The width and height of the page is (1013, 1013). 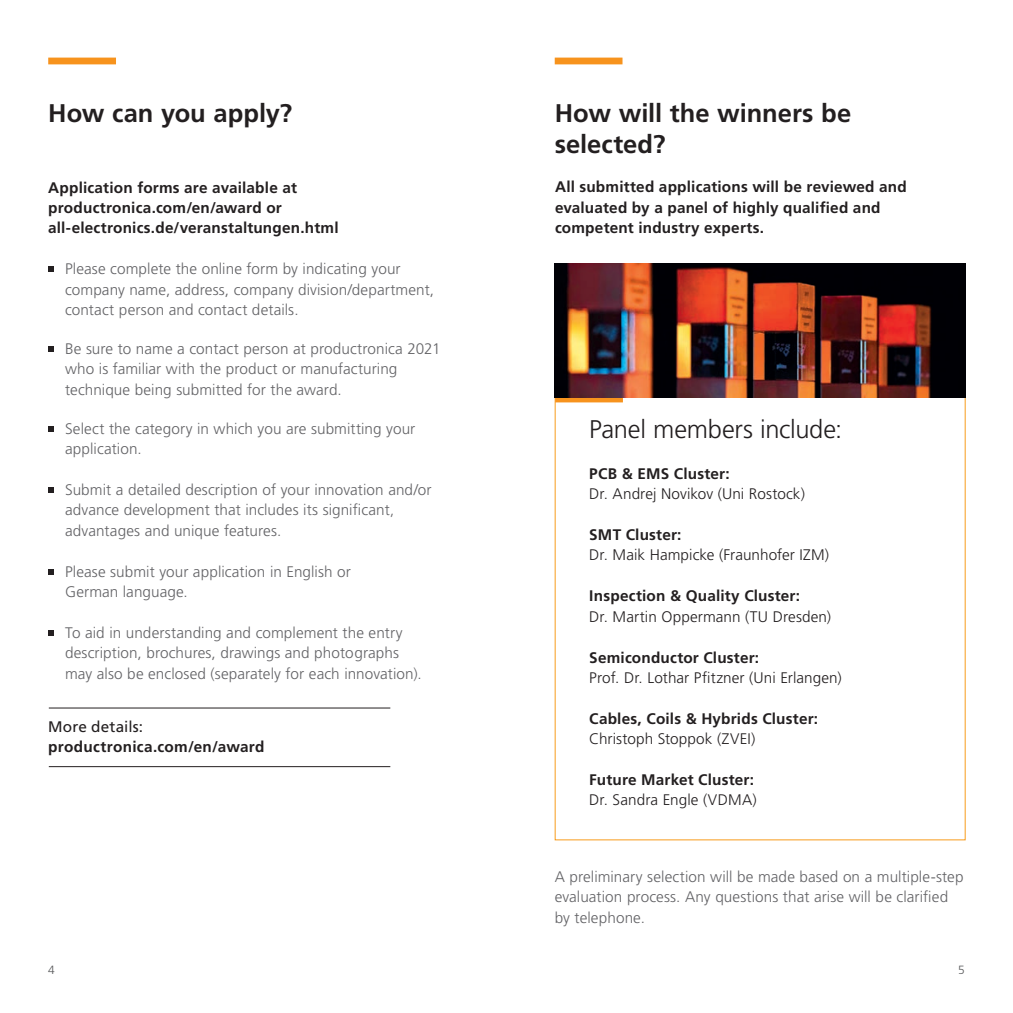 I want to click on understanding, so click(x=174, y=634).
